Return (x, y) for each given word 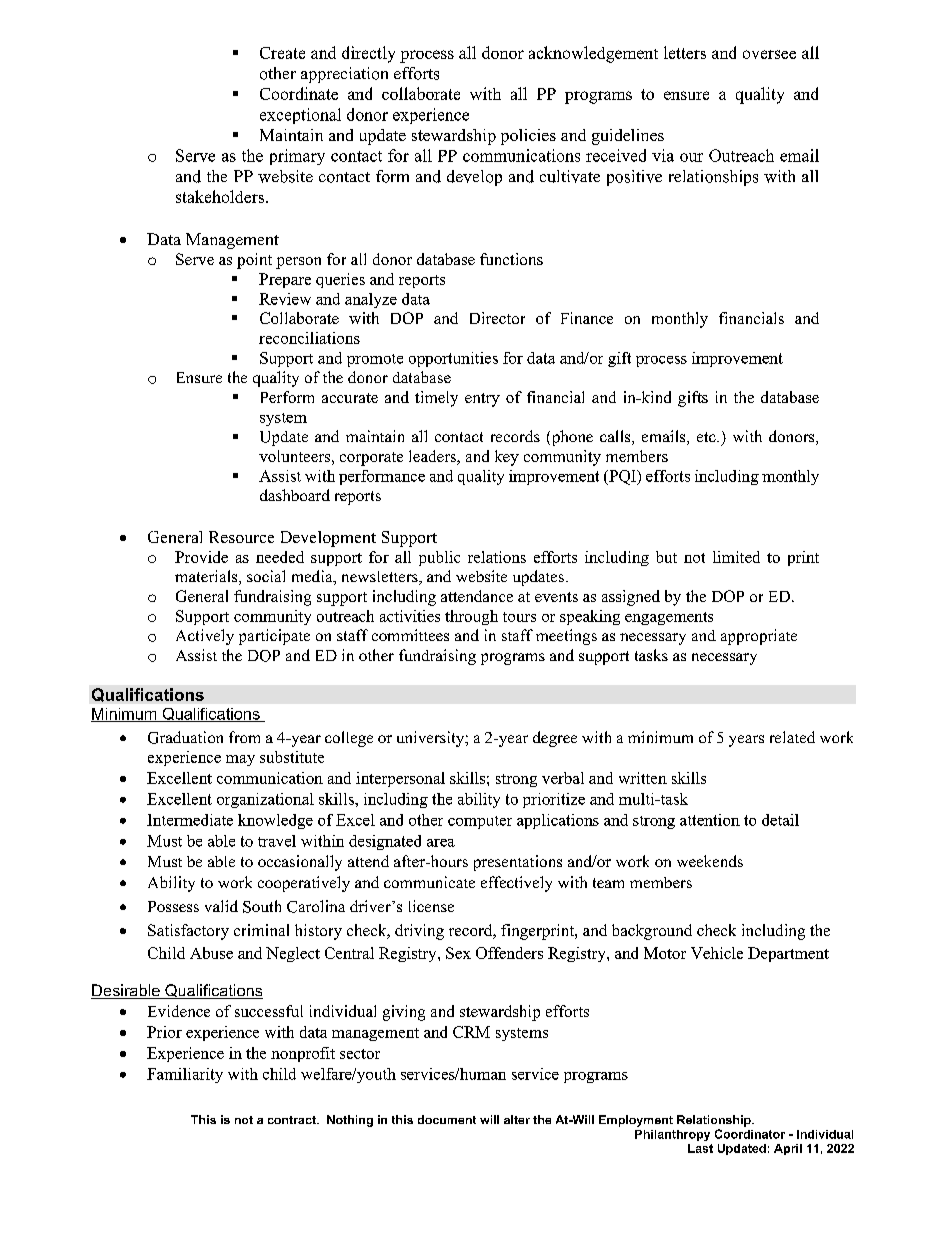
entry (482, 400)
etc (707, 437)
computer (480, 822)
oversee (769, 54)
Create (282, 53)
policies (528, 137)
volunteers (294, 456)
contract (293, 1120)
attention (710, 820)
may (240, 760)
